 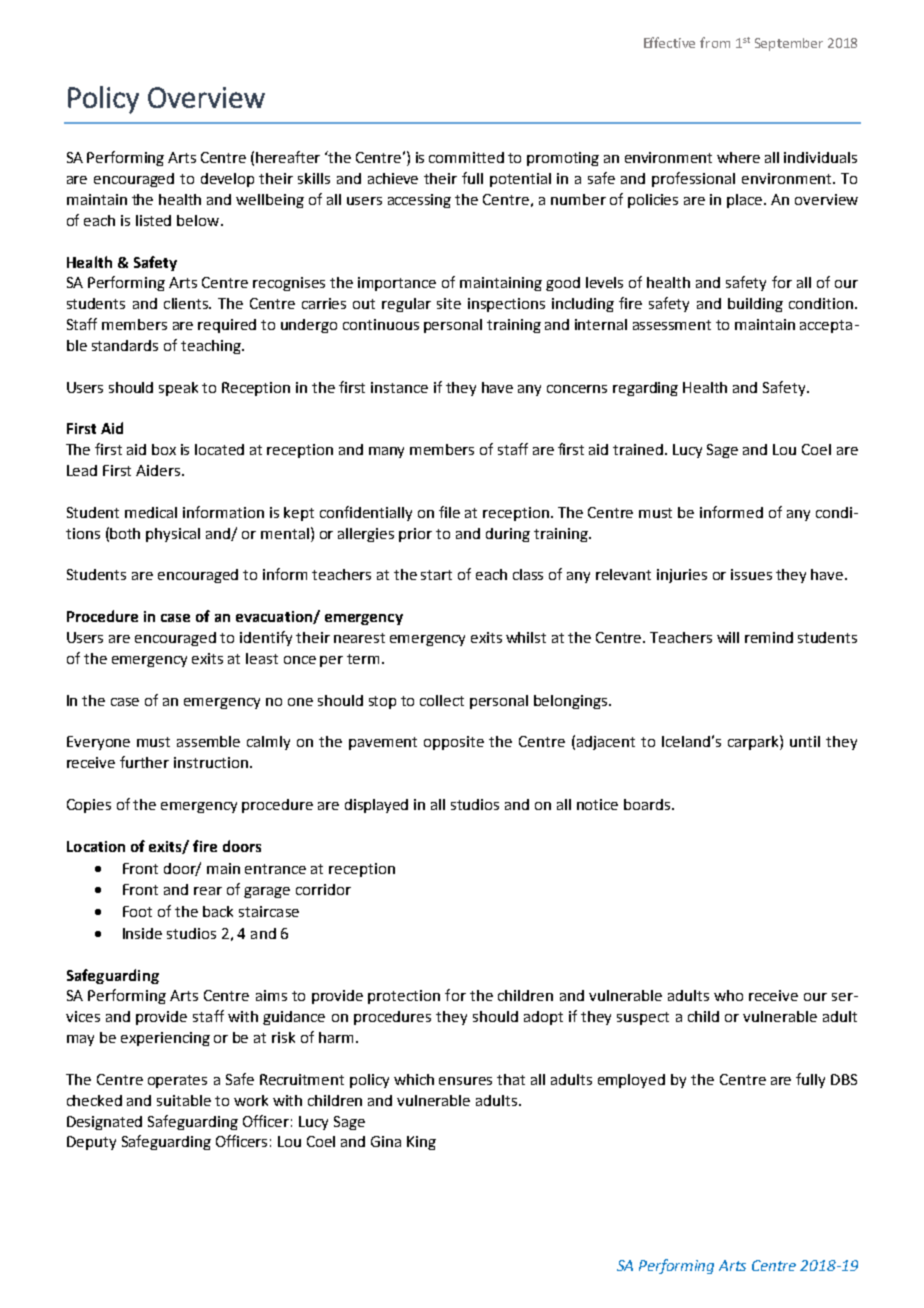 I want to click on September, so click(x=789, y=44).
